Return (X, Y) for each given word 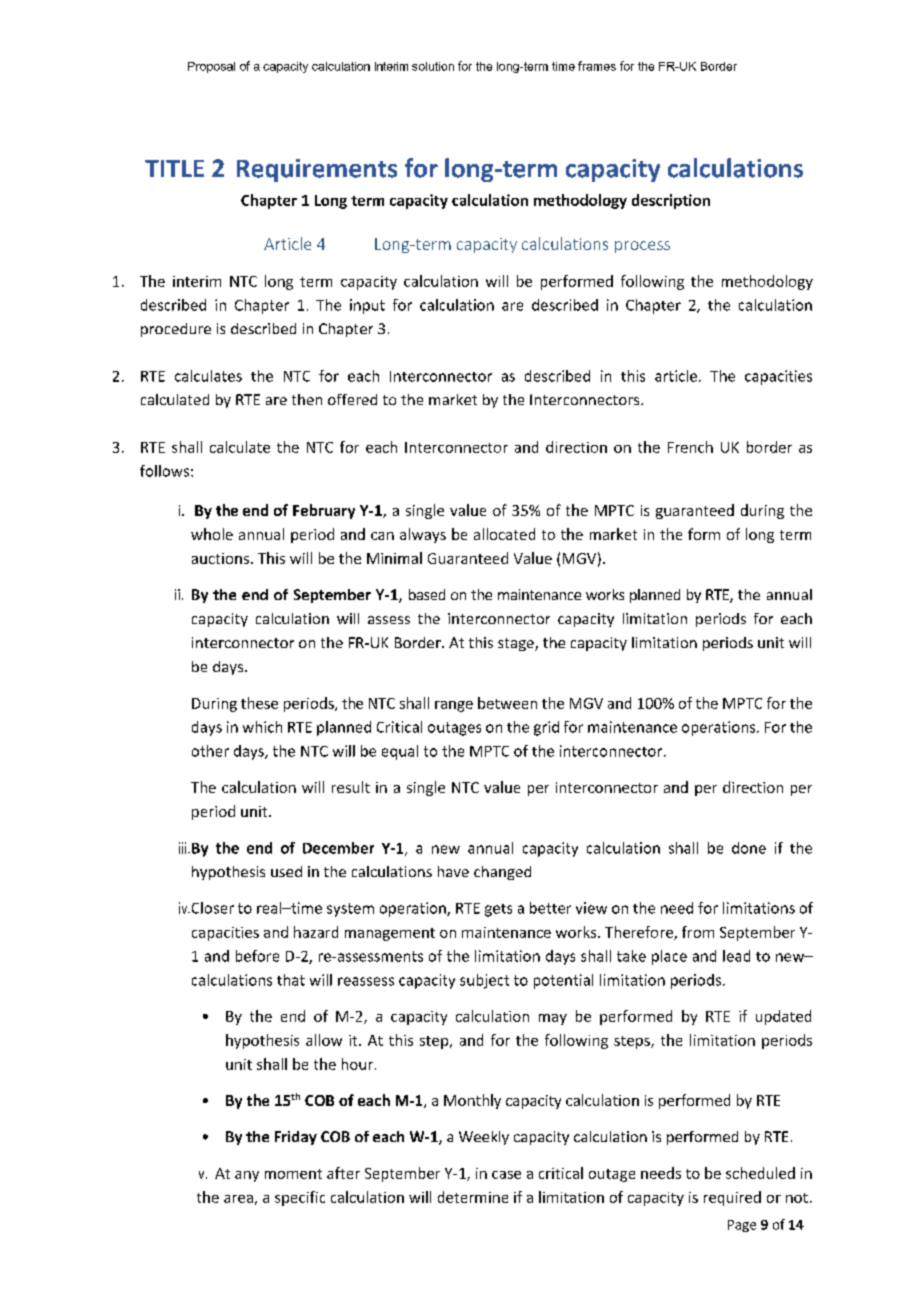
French (690, 447)
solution (433, 66)
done (749, 848)
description (671, 201)
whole (212, 534)
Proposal (211, 67)
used (286, 871)
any (247, 1176)
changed (502, 873)
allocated (504, 534)
